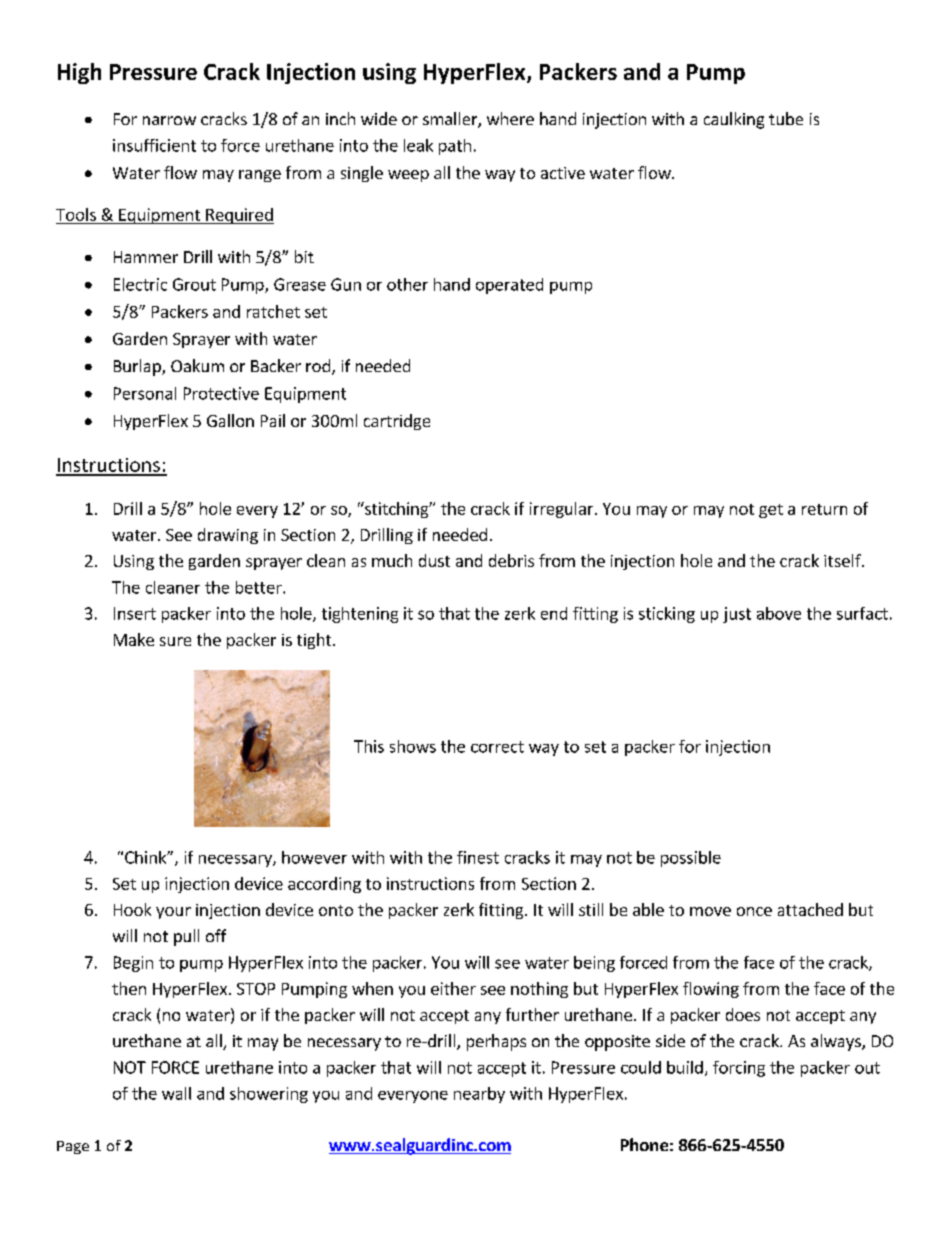 This document has height=1233, width=952. What do you see at coordinates (434, 560) in the document?
I see `dust` at bounding box center [434, 560].
